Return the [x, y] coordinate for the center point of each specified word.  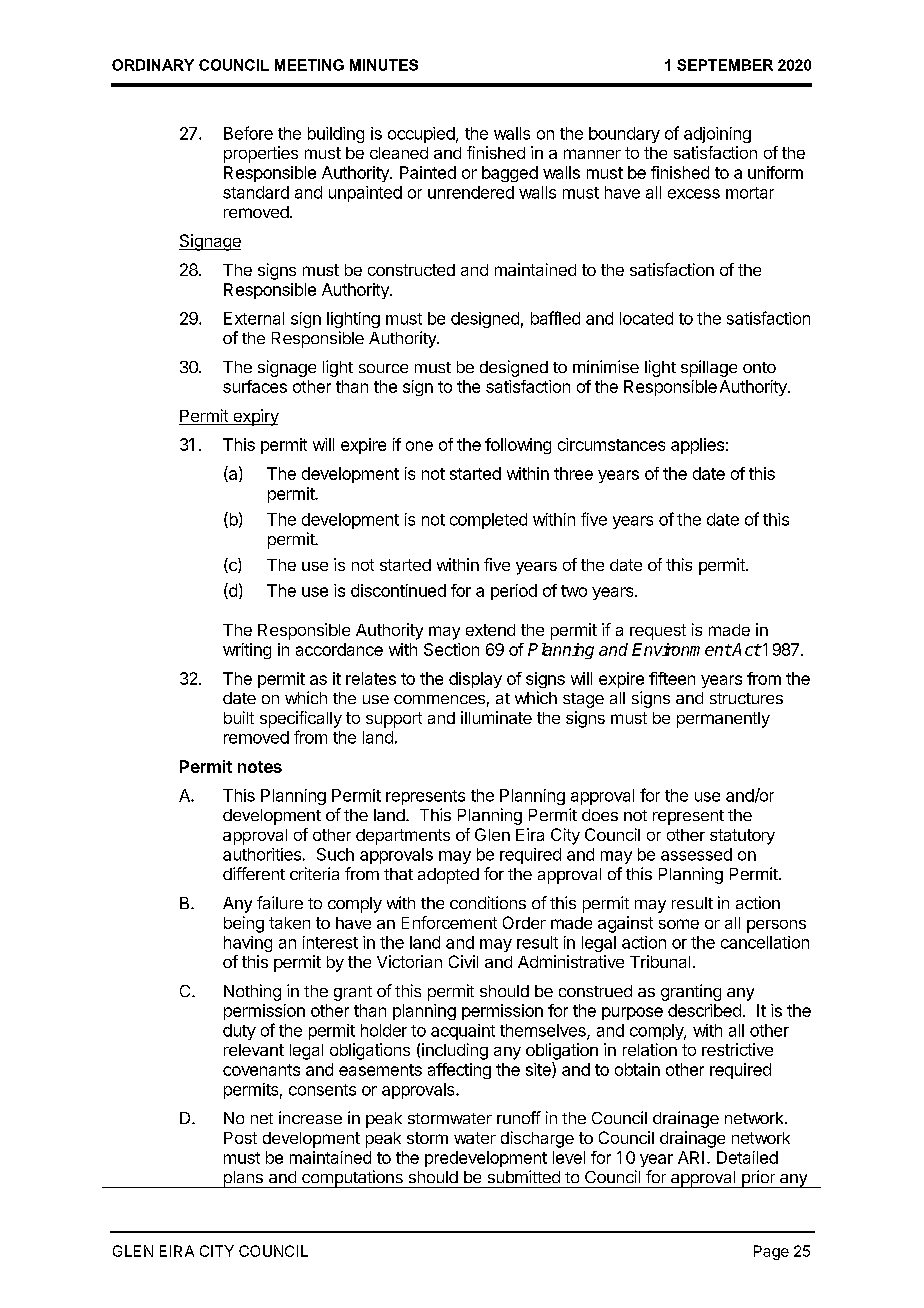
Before [248, 133]
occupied [422, 135]
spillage [709, 368]
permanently [723, 720]
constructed [411, 270]
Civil [463, 961]
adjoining [717, 135]
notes [260, 767]
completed [488, 521]
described [704, 1010]
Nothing [252, 992]
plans [243, 1179]
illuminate [496, 717]
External [254, 318]
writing [247, 651]
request [658, 632]
